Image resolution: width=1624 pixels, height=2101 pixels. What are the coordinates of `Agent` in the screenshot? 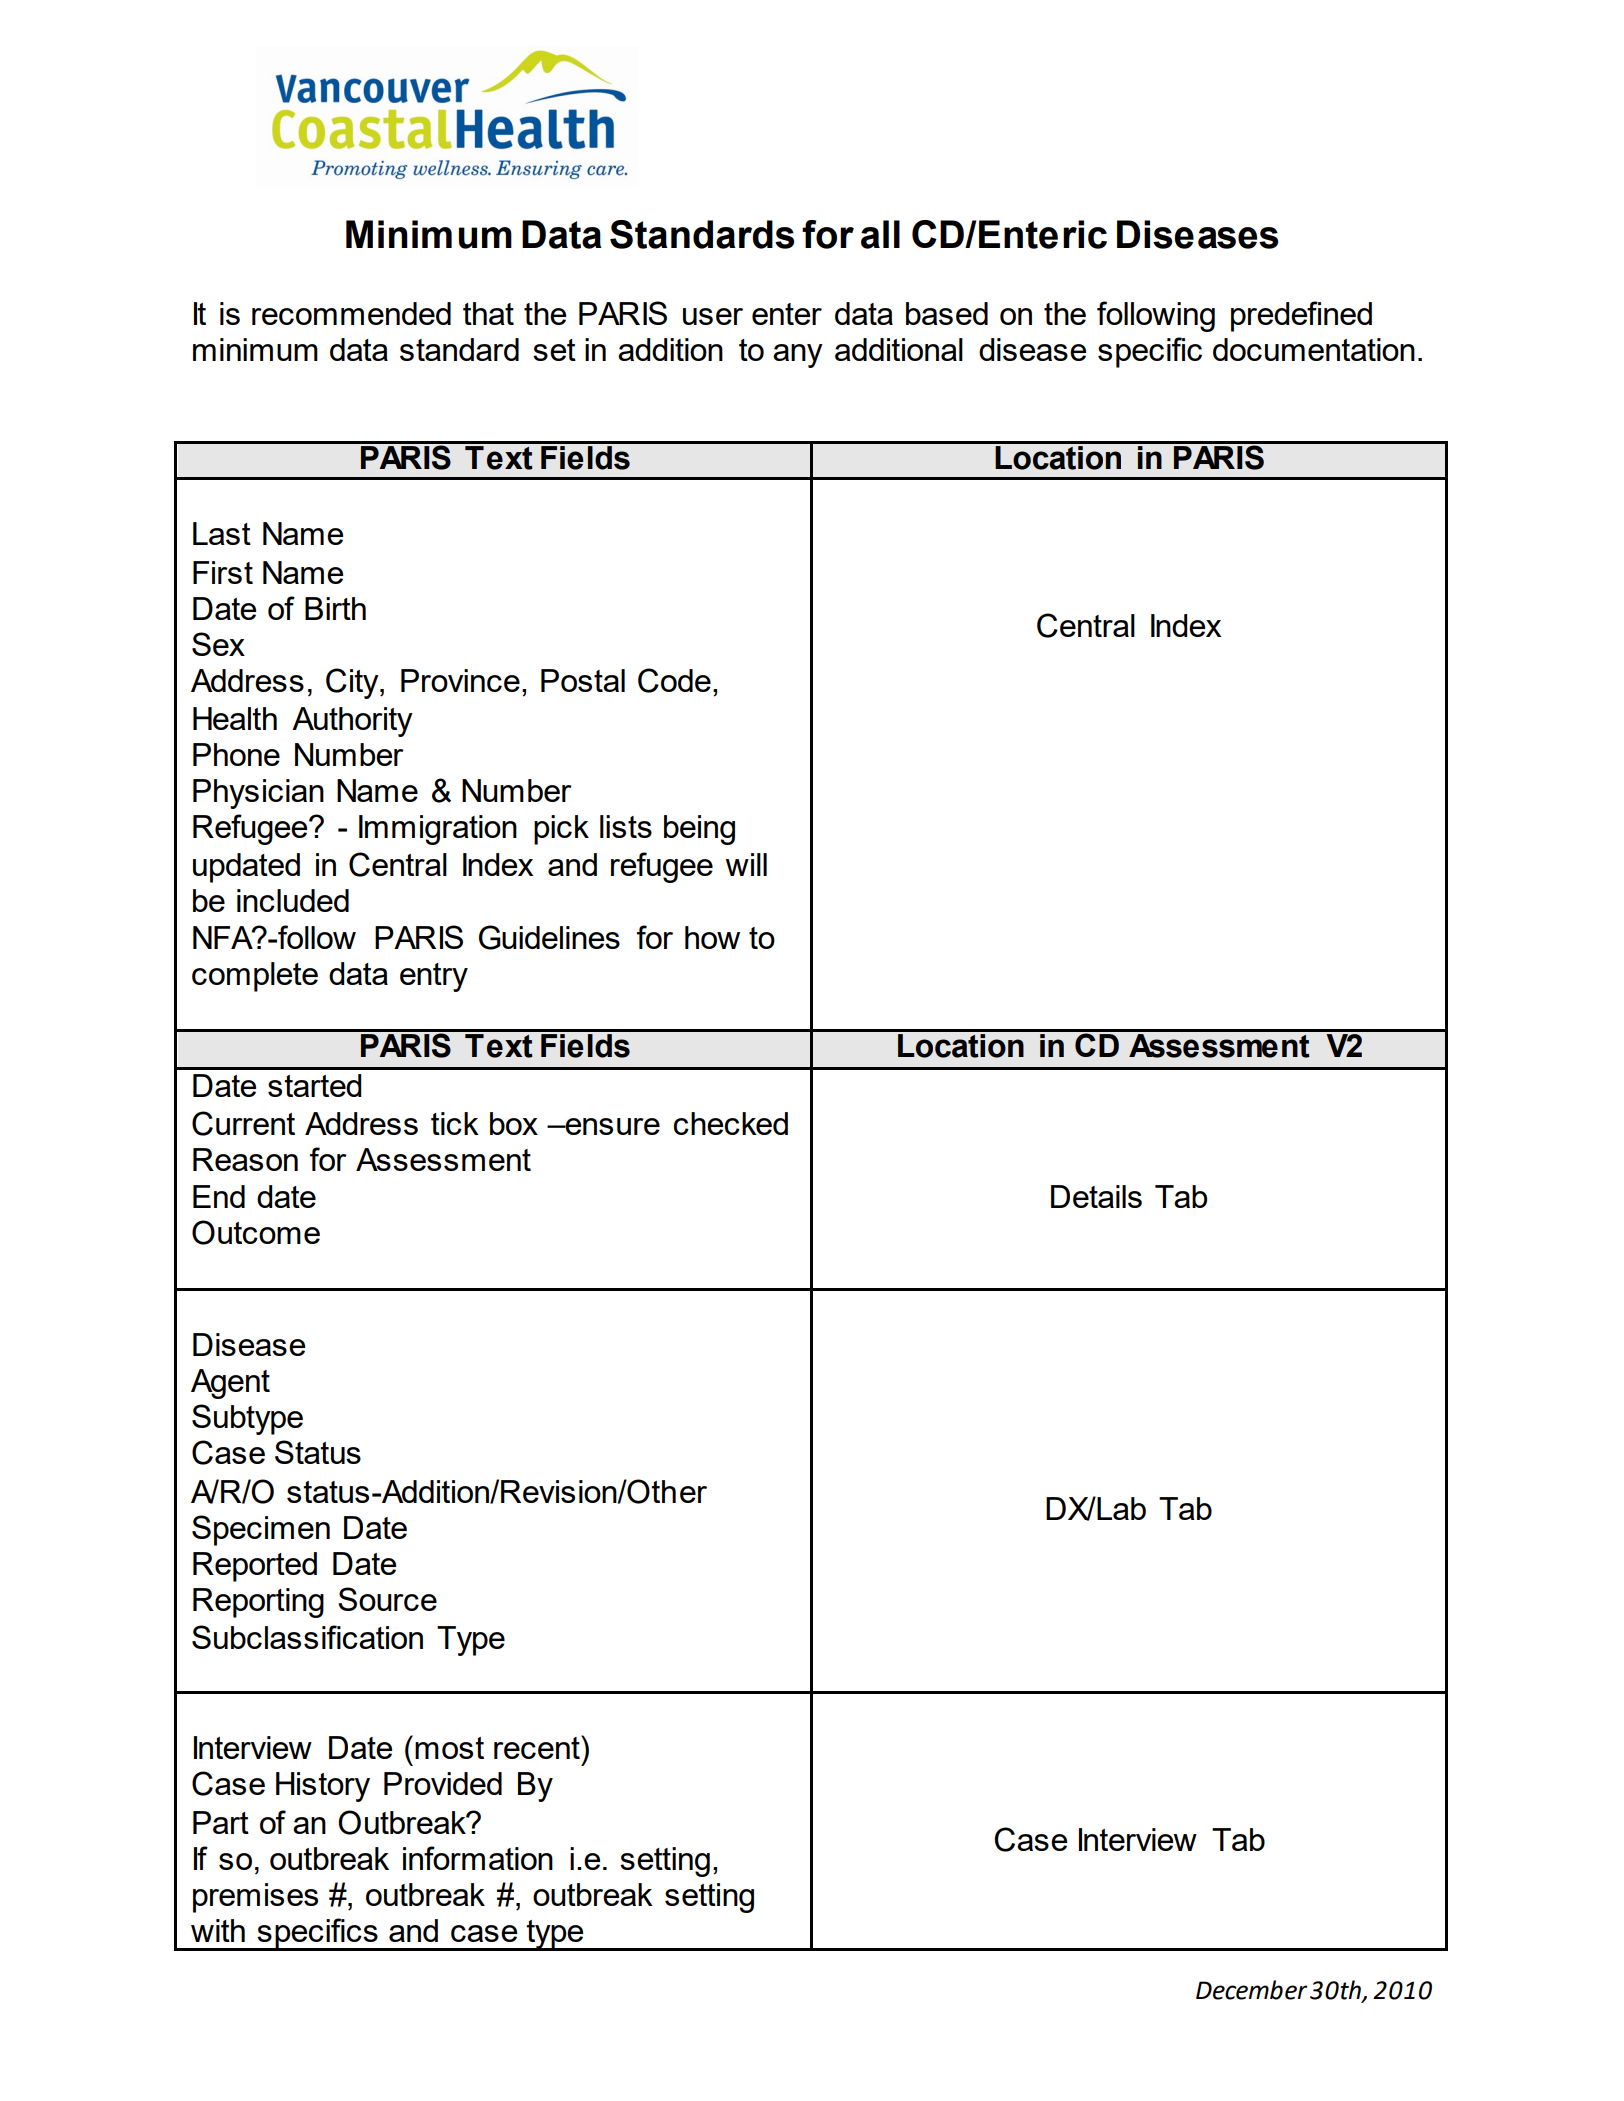 It's located at (230, 1384).
